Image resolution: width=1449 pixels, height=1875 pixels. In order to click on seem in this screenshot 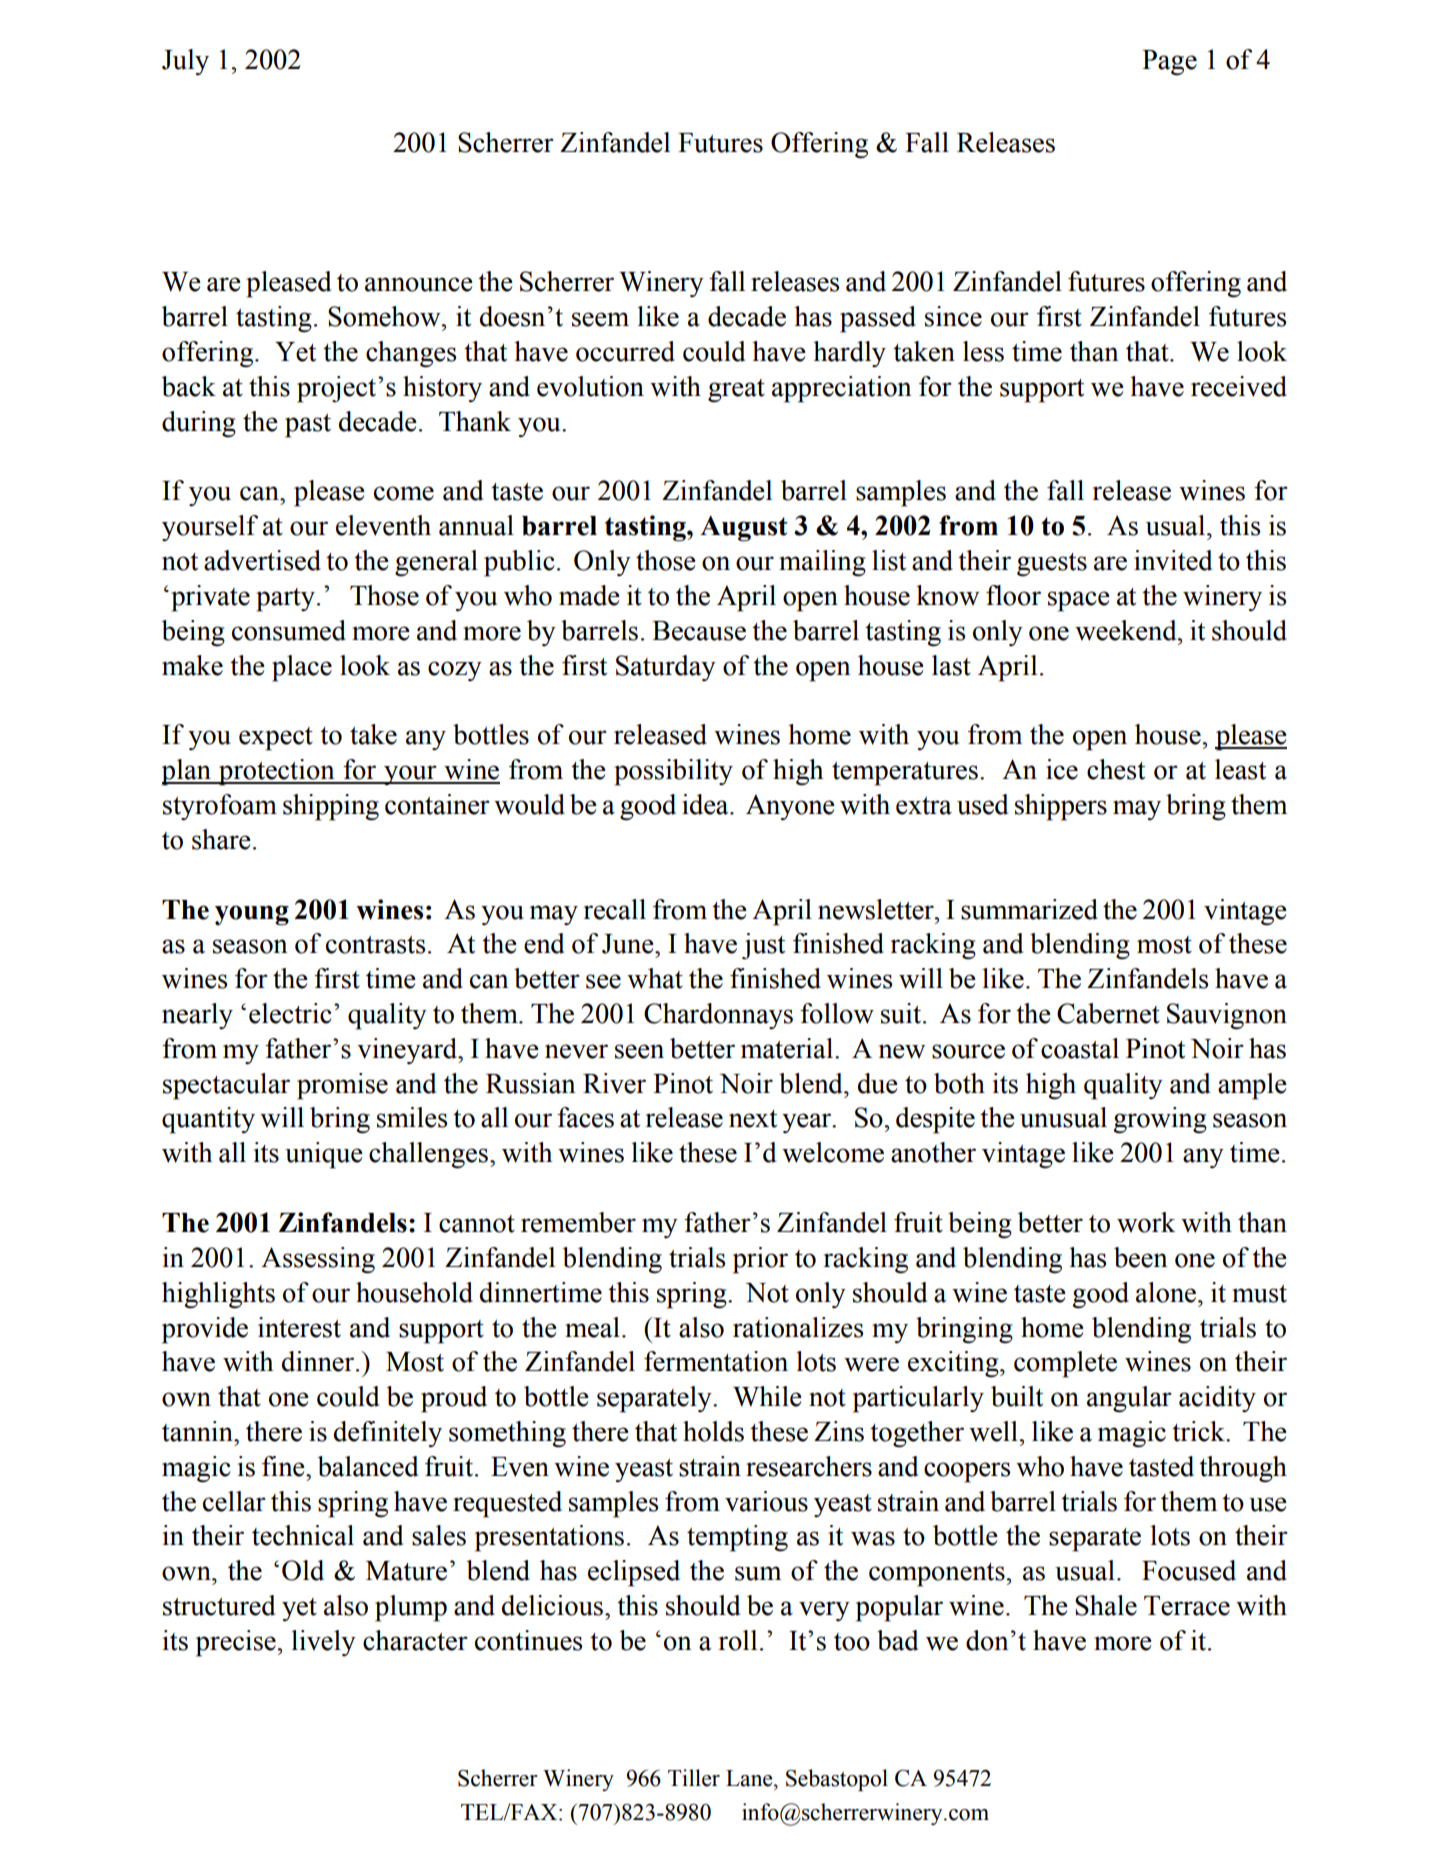, I will do `click(600, 319)`.
